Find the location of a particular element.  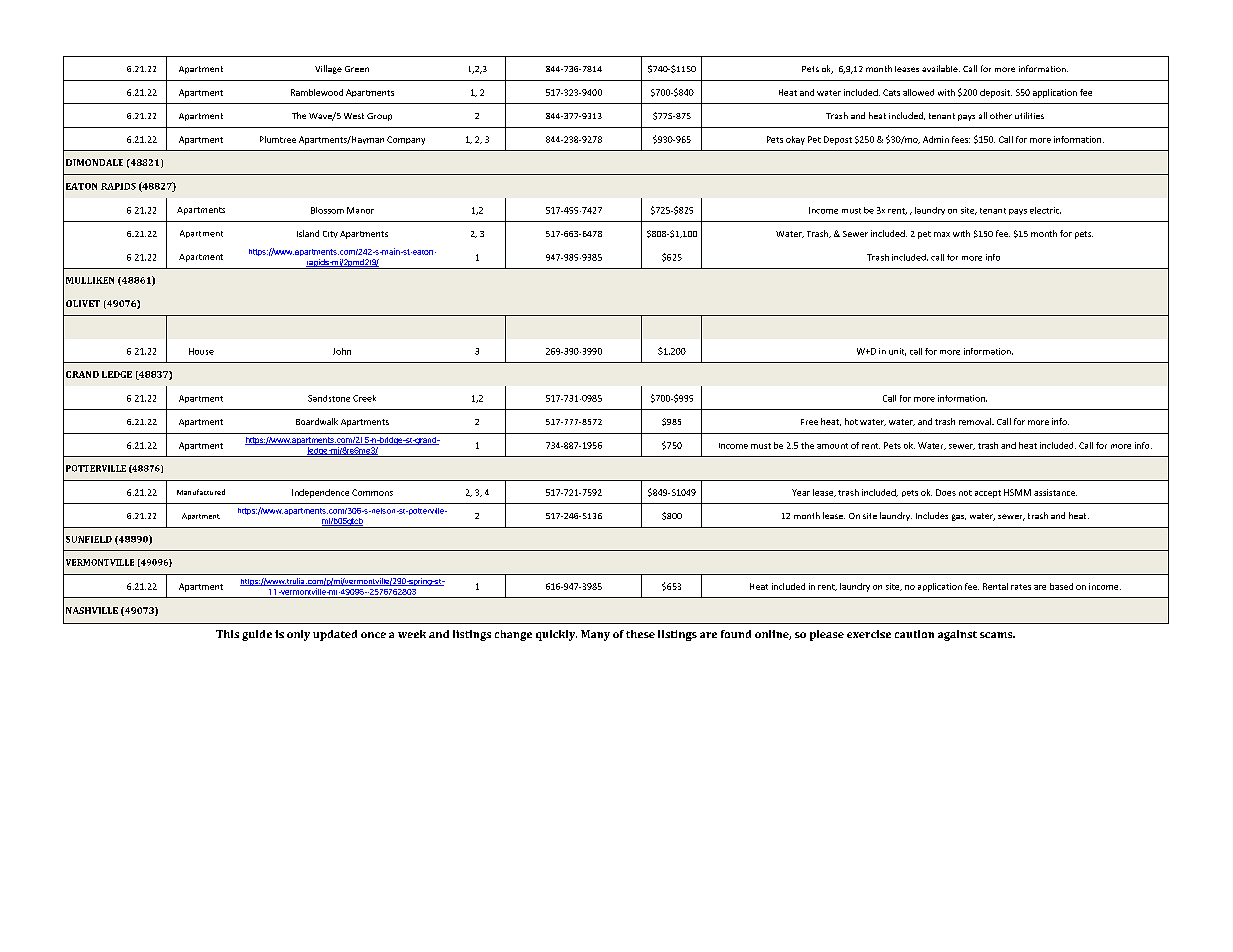

House is located at coordinates (201, 351).
